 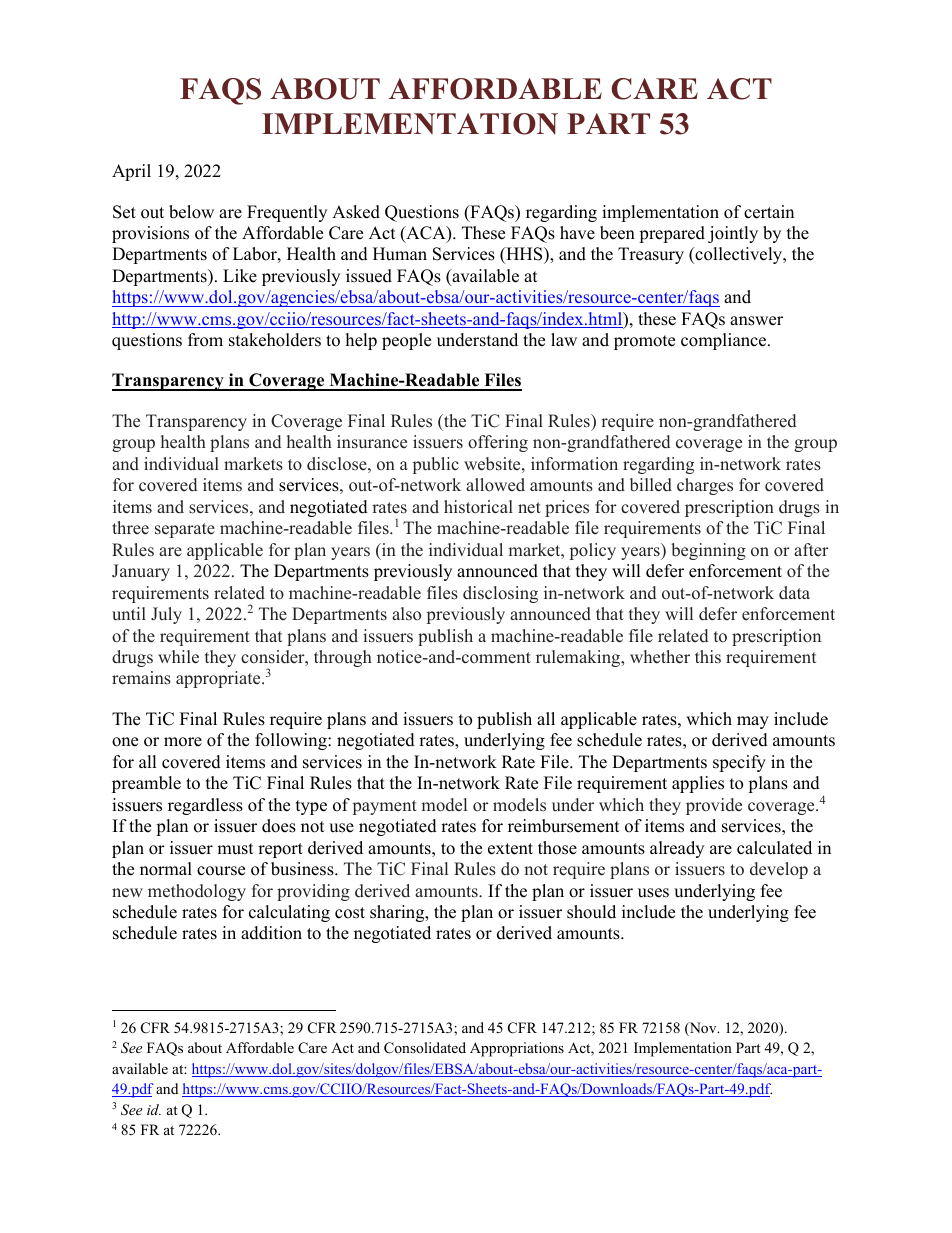 I want to click on charges, so click(x=705, y=486).
